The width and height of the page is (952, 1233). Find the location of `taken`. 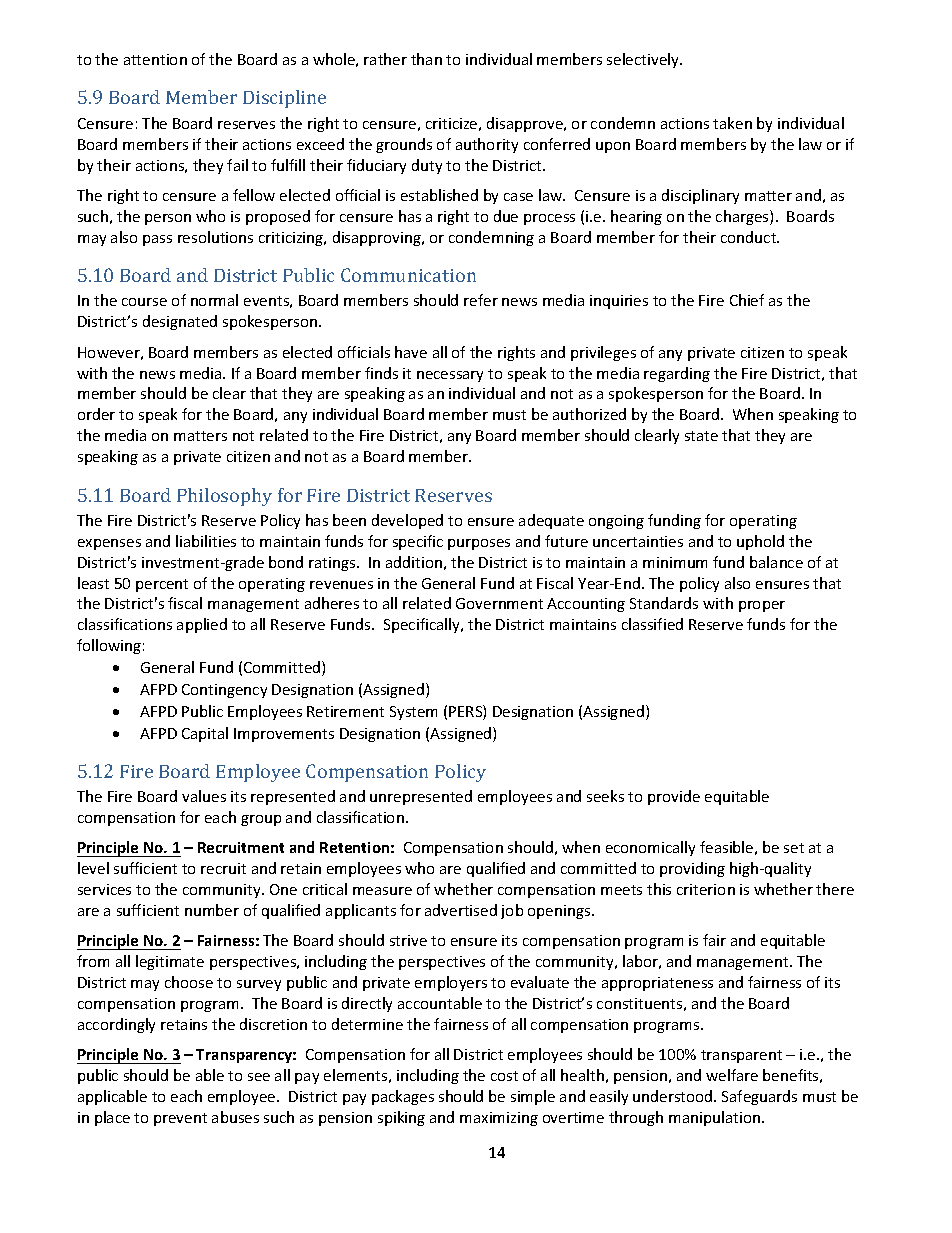

taken is located at coordinates (732, 123).
